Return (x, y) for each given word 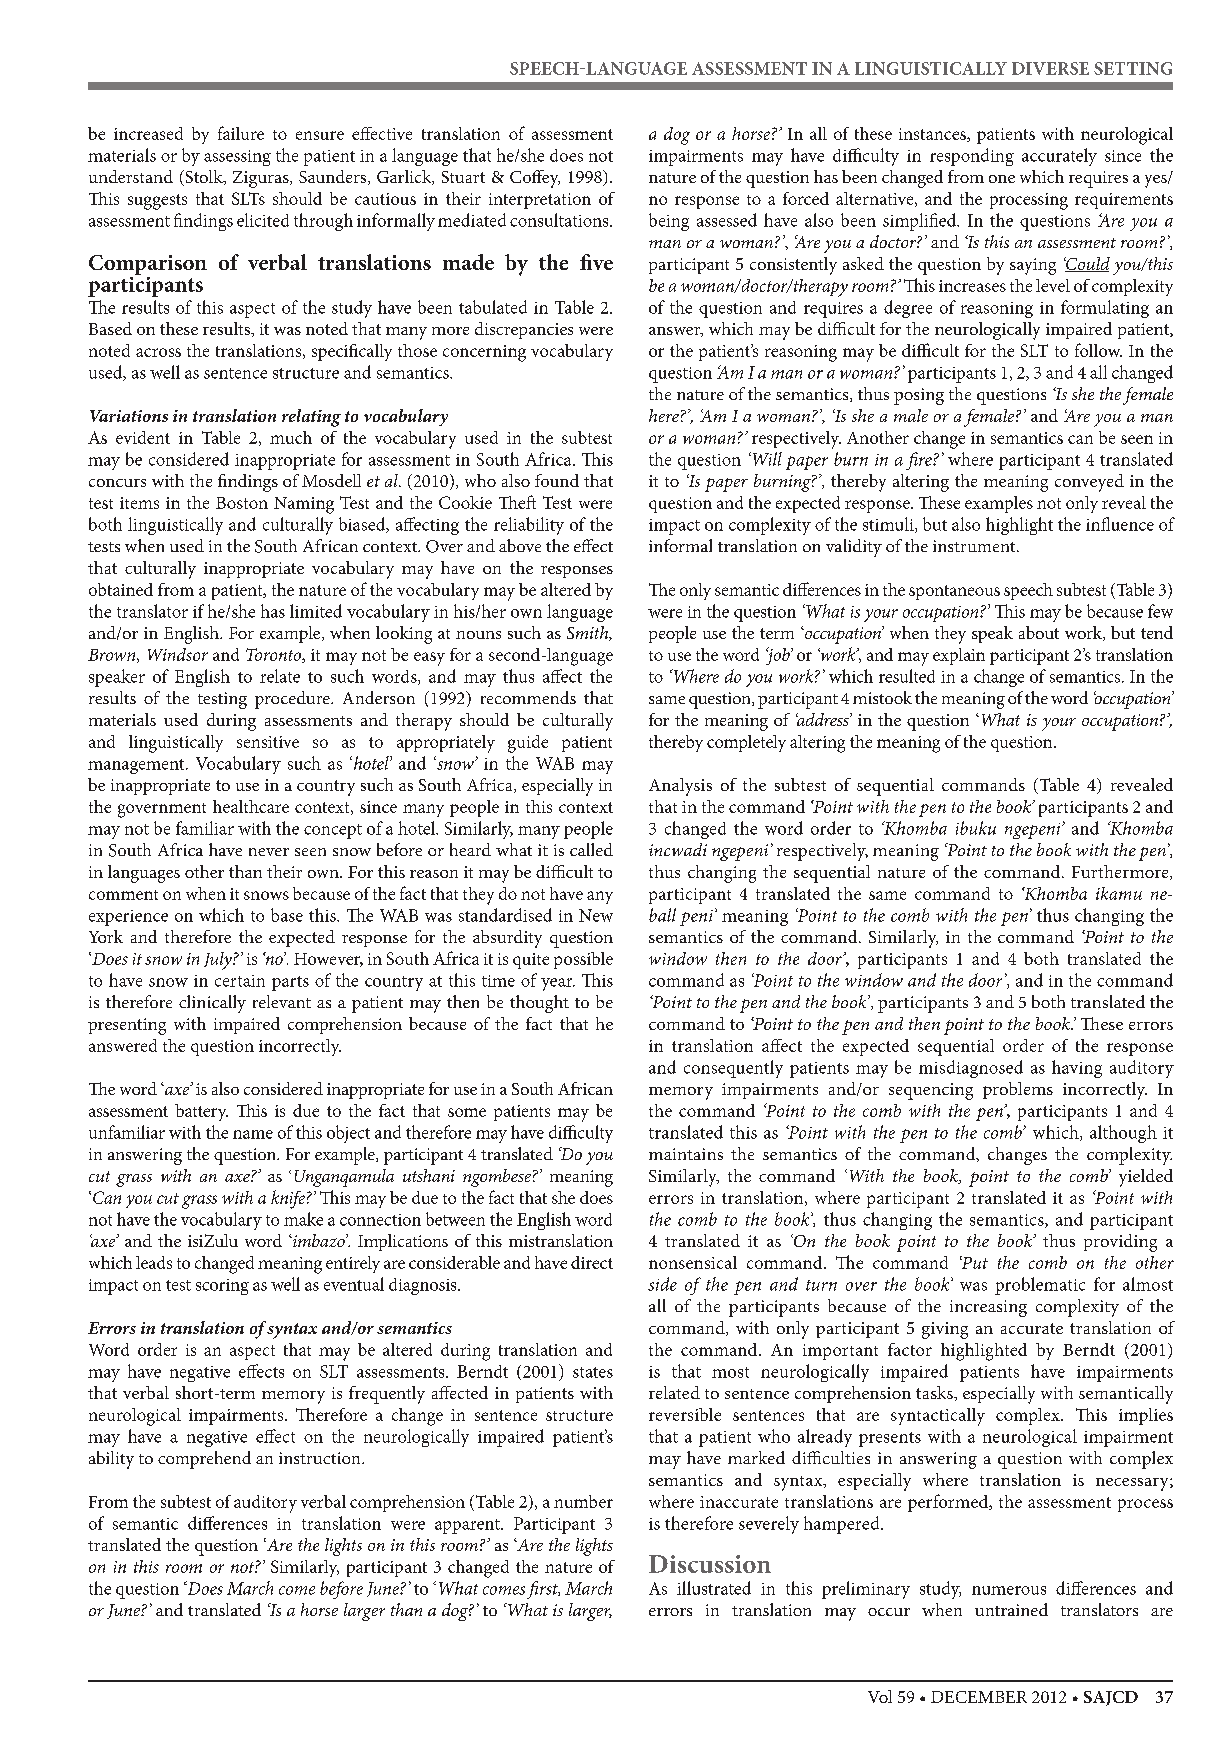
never (269, 852)
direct (592, 1262)
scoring (222, 1287)
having (1077, 1069)
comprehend (204, 1460)
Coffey (535, 179)
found (557, 480)
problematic (1040, 1286)
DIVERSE (1050, 68)
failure (241, 133)
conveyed (1089, 483)
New (596, 915)
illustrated (714, 1588)
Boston (242, 503)
